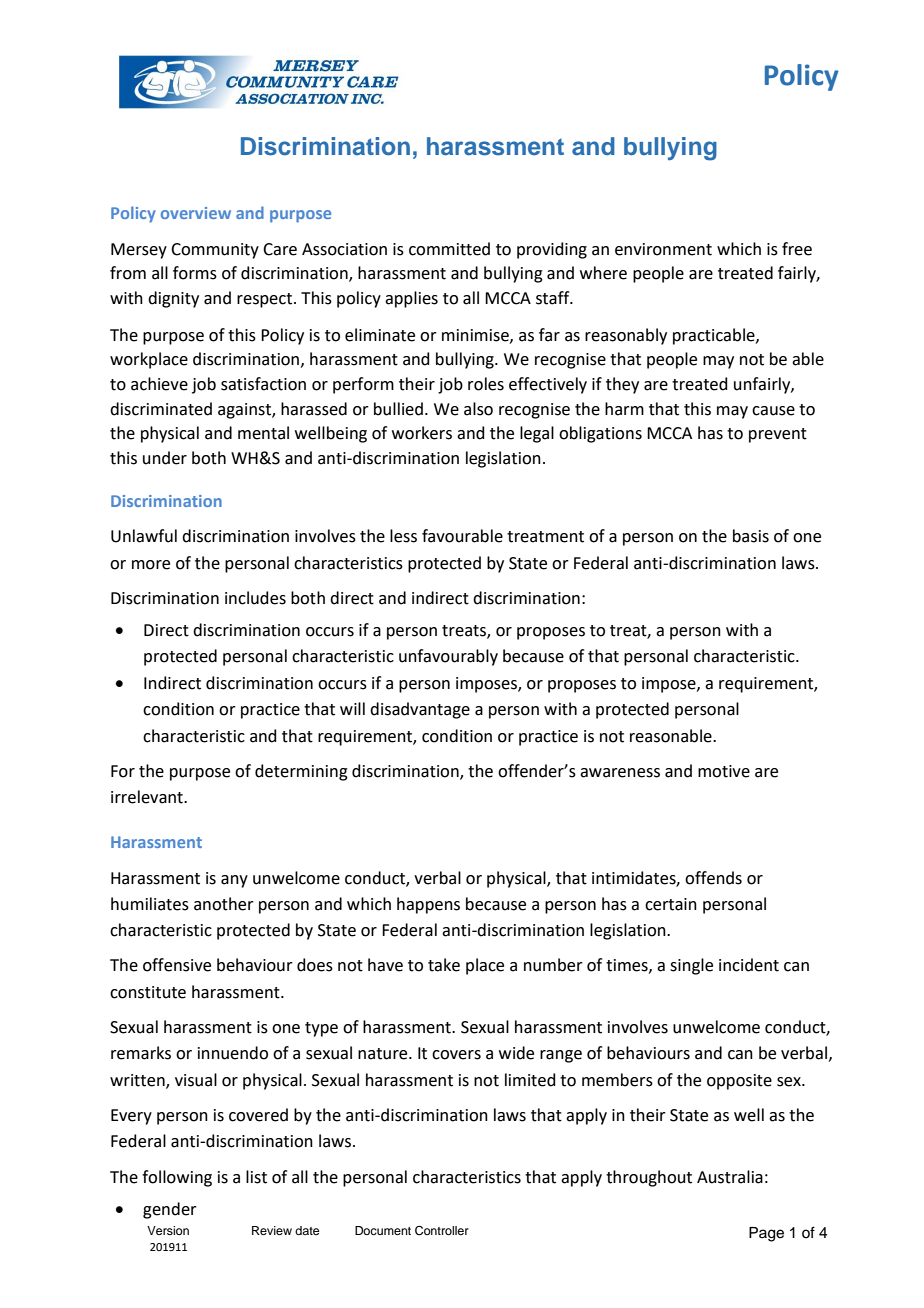 The image size is (924, 1308). Describe the element at coordinates (245, 411) in the screenshot. I see `against` at that location.
